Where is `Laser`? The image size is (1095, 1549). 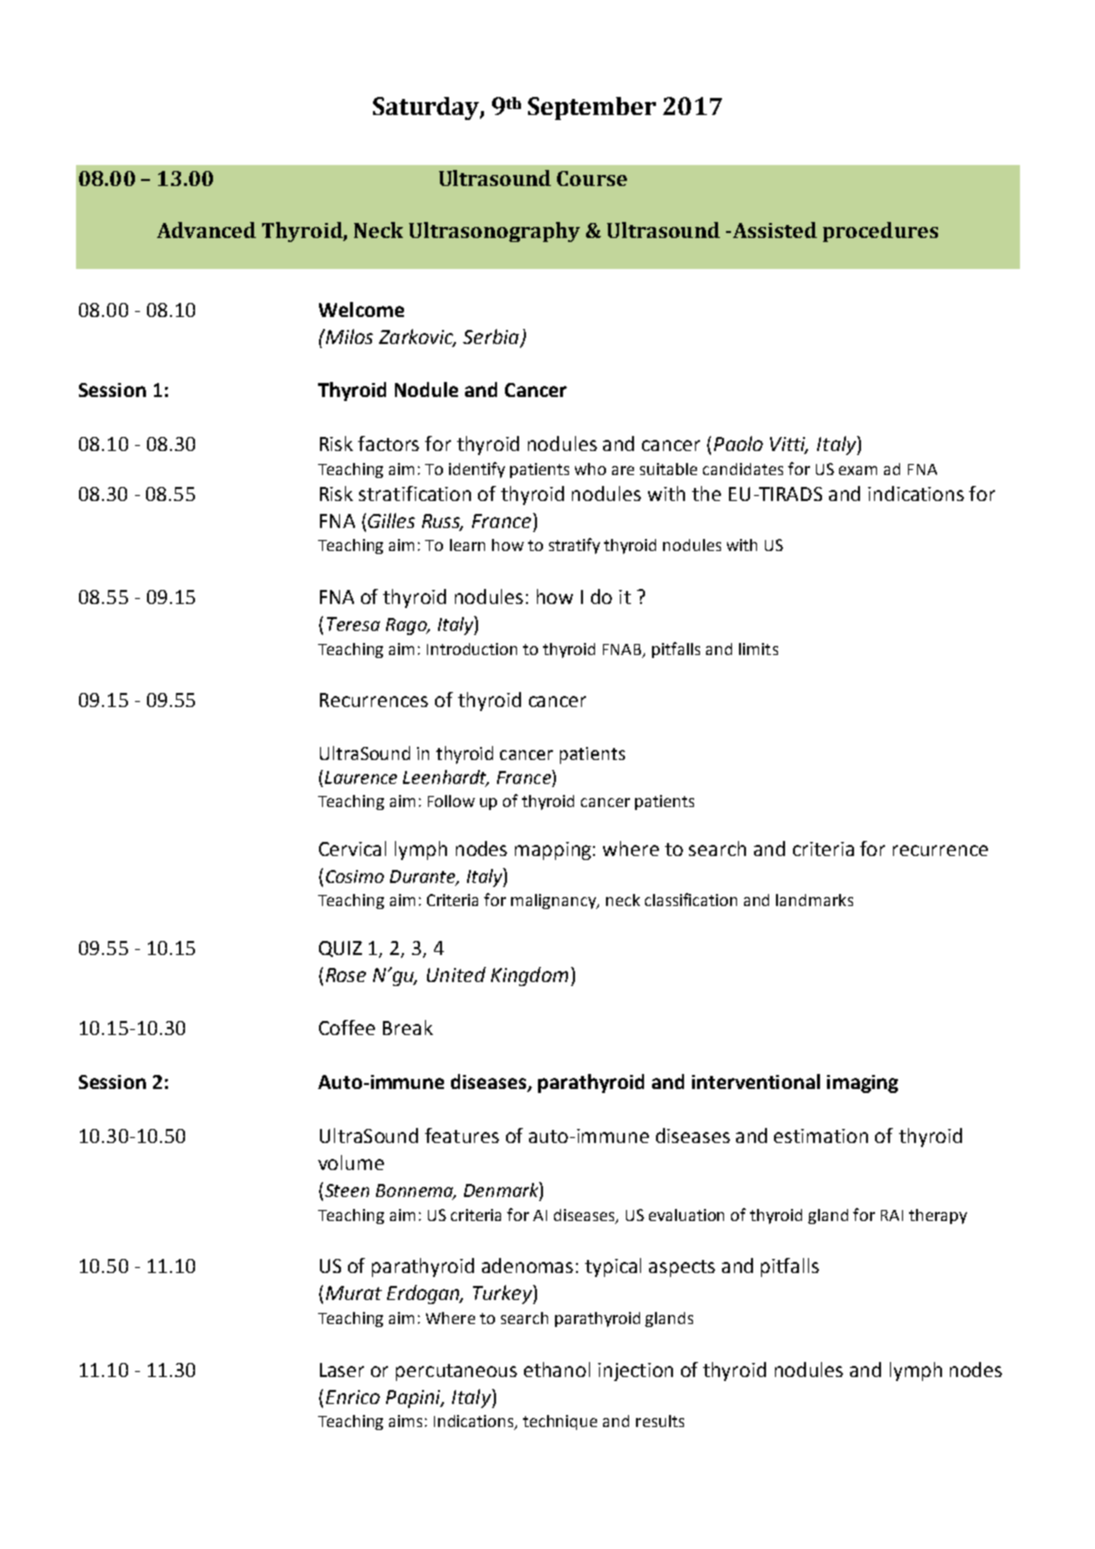 Laser is located at coordinates (342, 1370).
